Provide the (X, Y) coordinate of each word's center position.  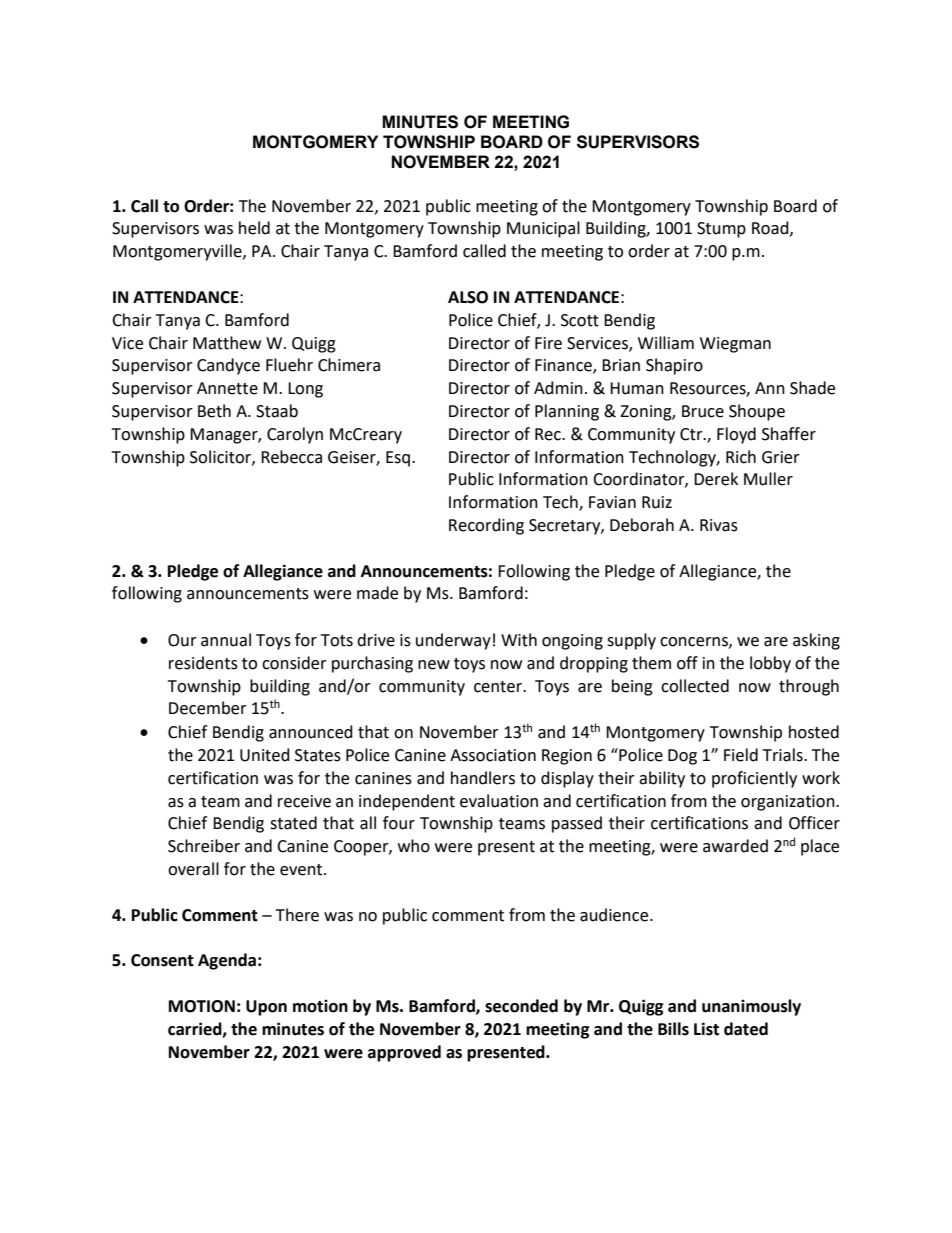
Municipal (543, 229)
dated (746, 1029)
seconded (521, 1006)
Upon (266, 1008)
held (254, 228)
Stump (721, 230)
